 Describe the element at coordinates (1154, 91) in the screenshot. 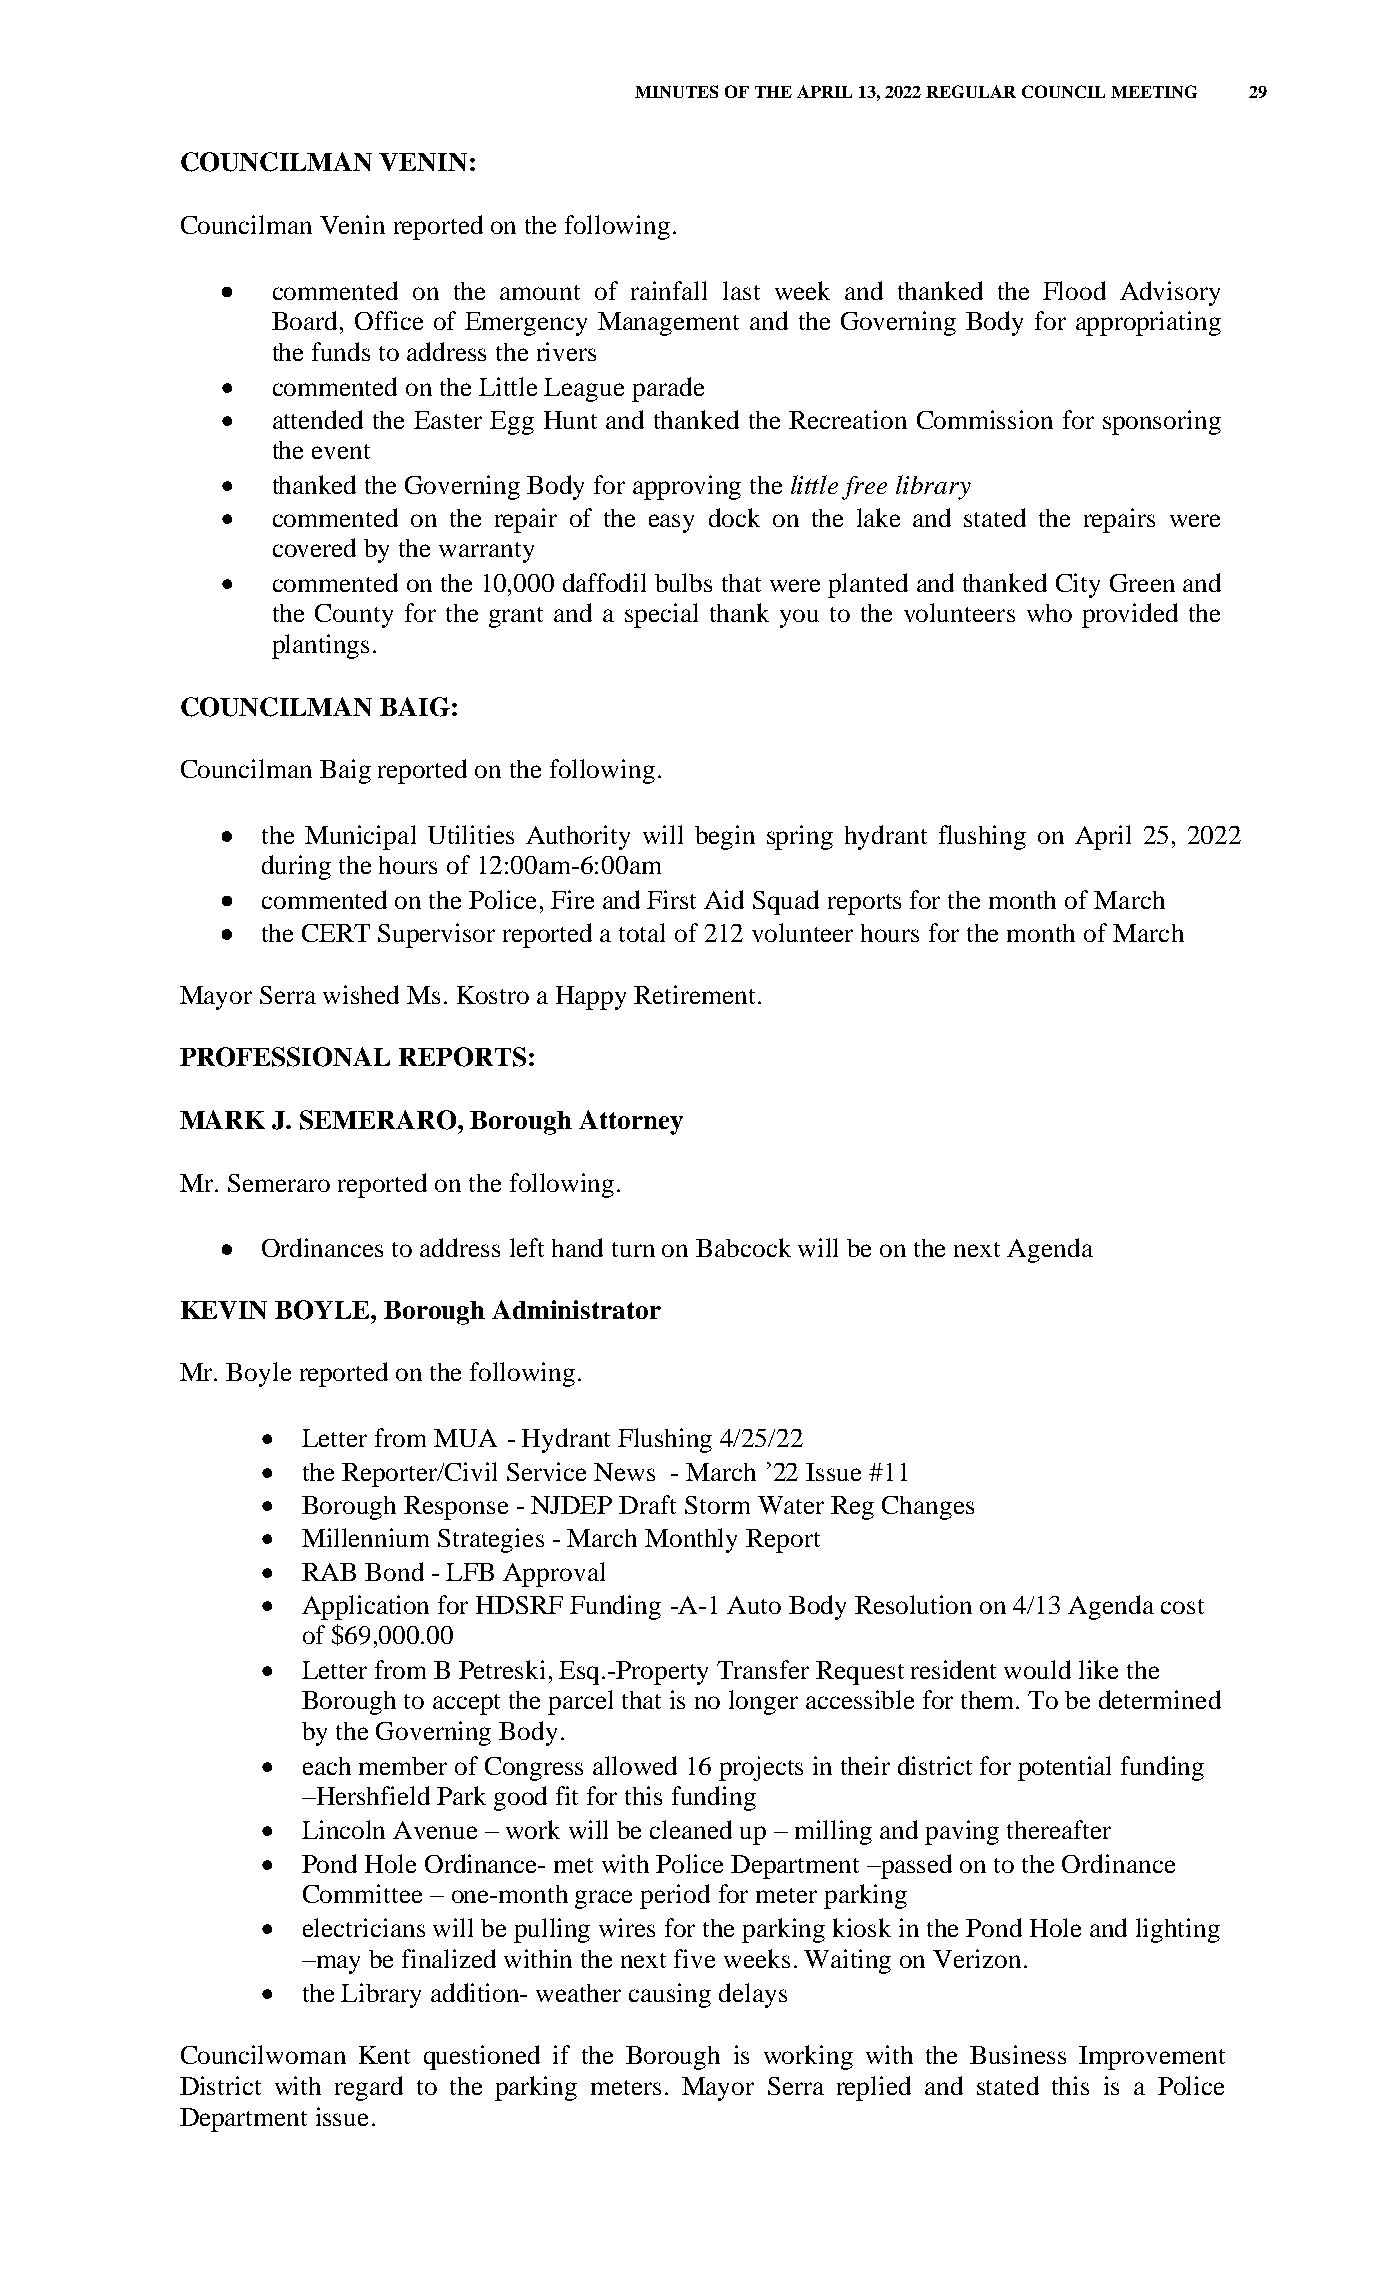

I see `MEETING` at that location.
